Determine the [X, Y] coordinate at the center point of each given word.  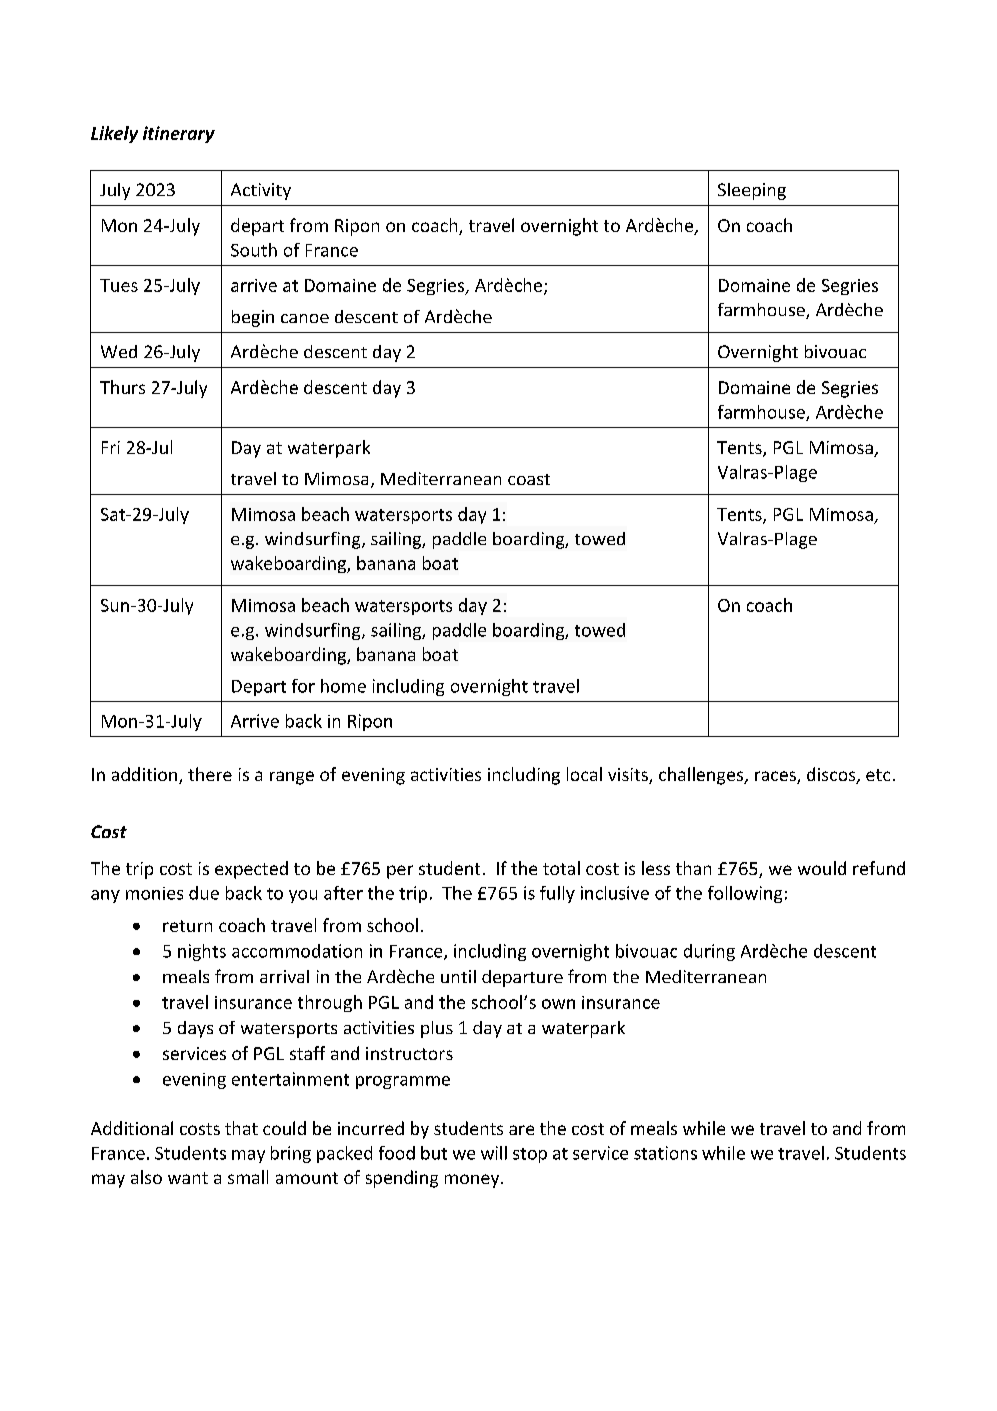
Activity [261, 191]
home [343, 686]
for [303, 686]
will [494, 1153]
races [776, 777]
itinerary [179, 134]
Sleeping [752, 191]
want [188, 1178]
